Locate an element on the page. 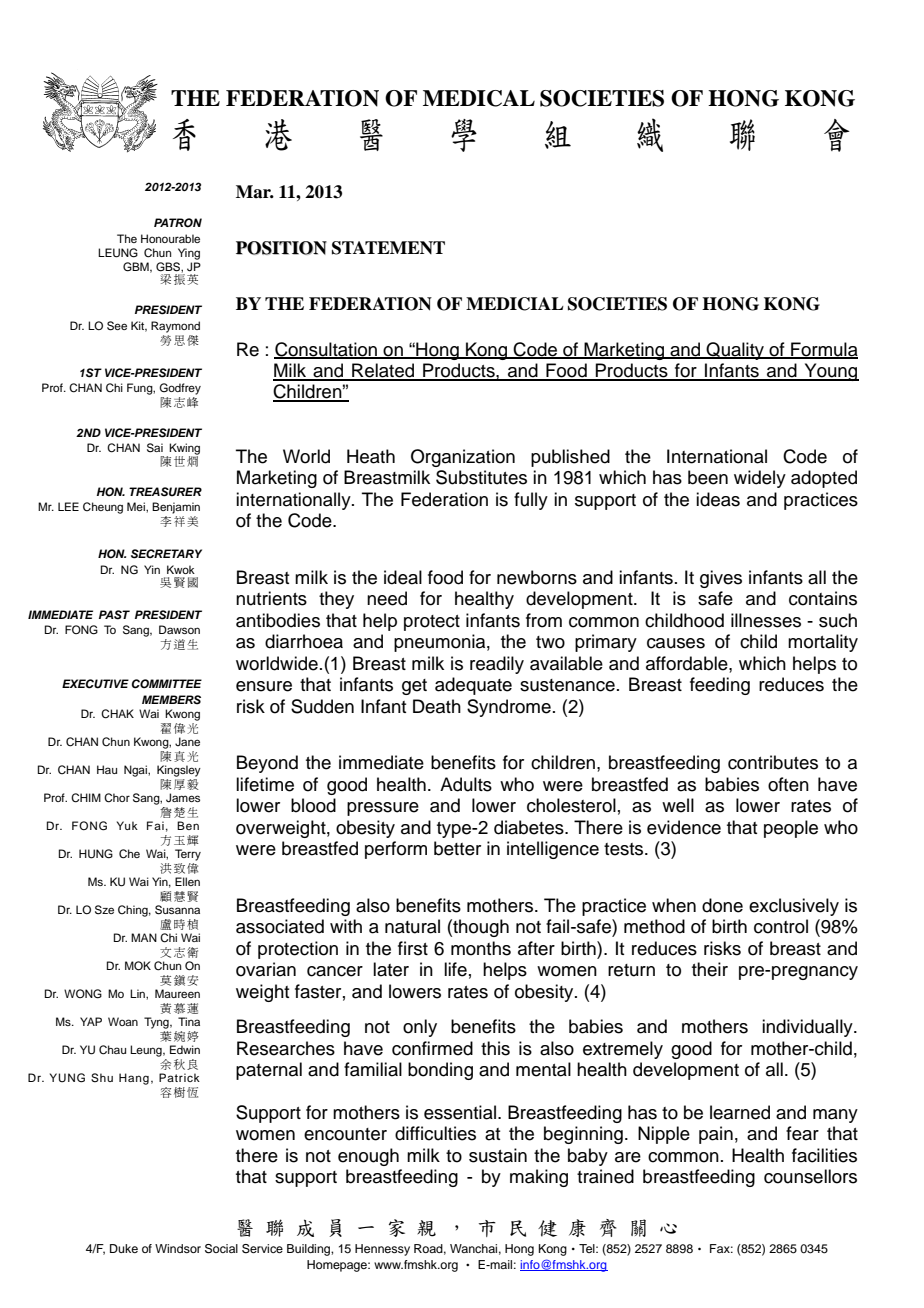 The height and width of the image is (1308, 924). Terry is located at coordinates (188, 855).
